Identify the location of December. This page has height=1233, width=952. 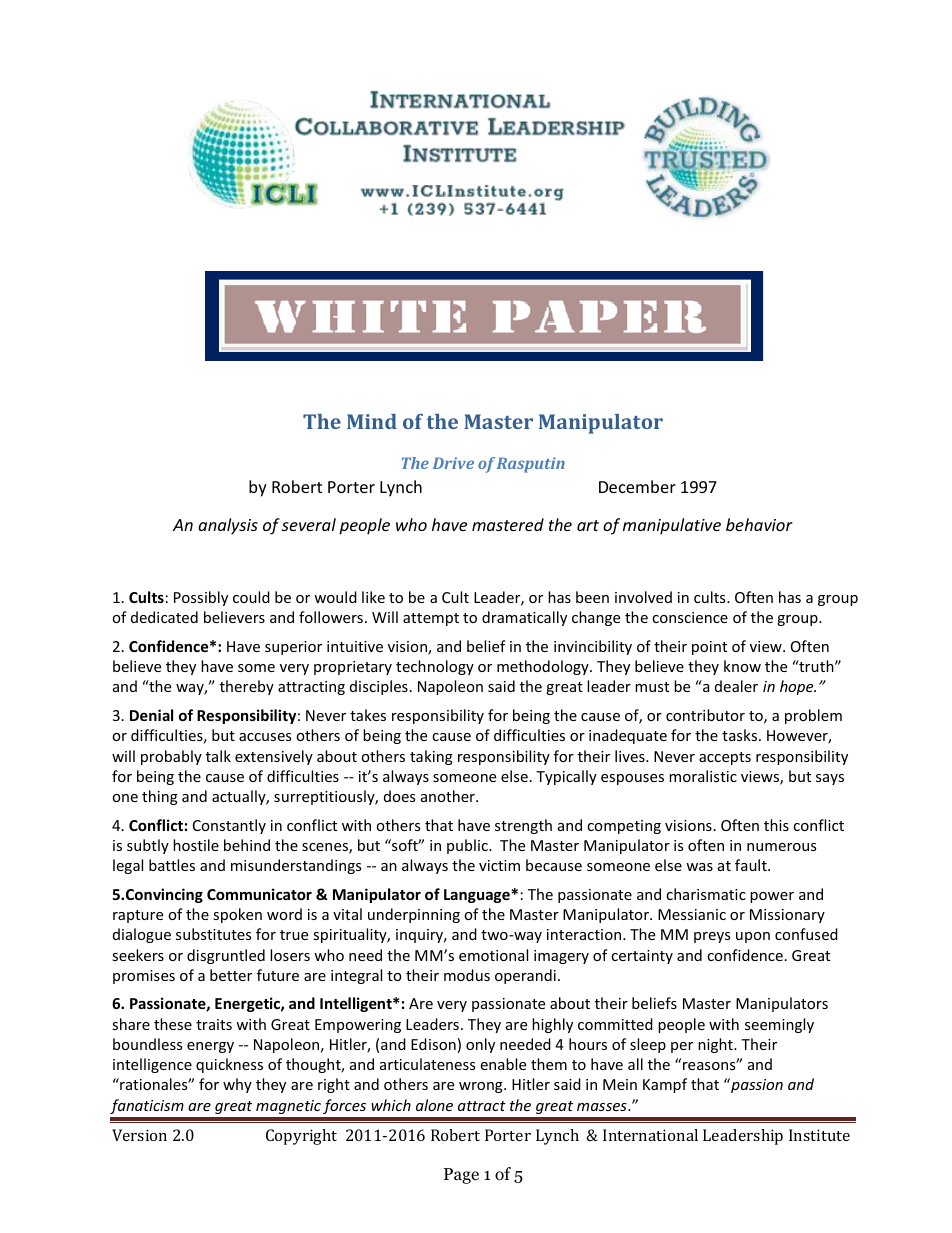
(637, 486).
